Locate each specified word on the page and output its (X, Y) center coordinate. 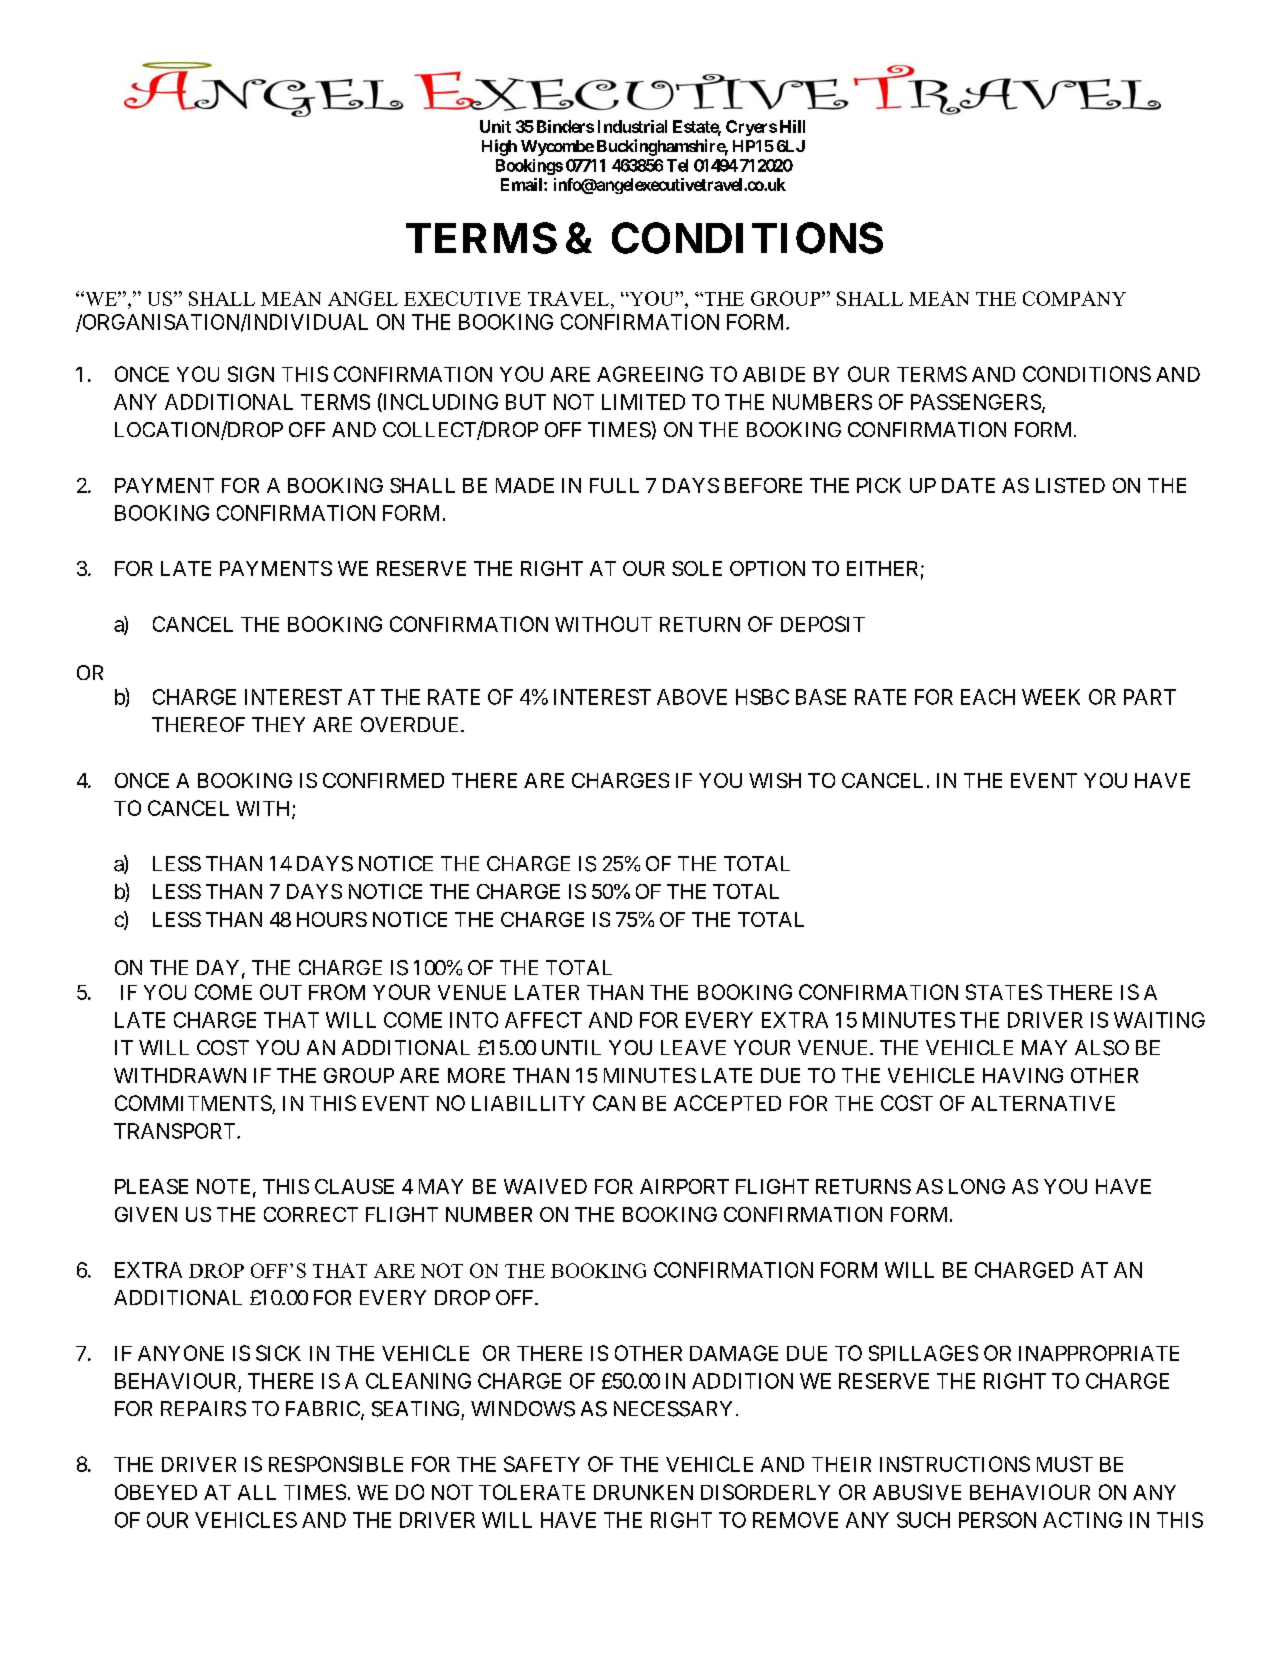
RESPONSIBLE (336, 1464)
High (499, 147)
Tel (677, 165)
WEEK (1051, 697)
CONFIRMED (383, 780)
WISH (775, 780)
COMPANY (1074, 298)
